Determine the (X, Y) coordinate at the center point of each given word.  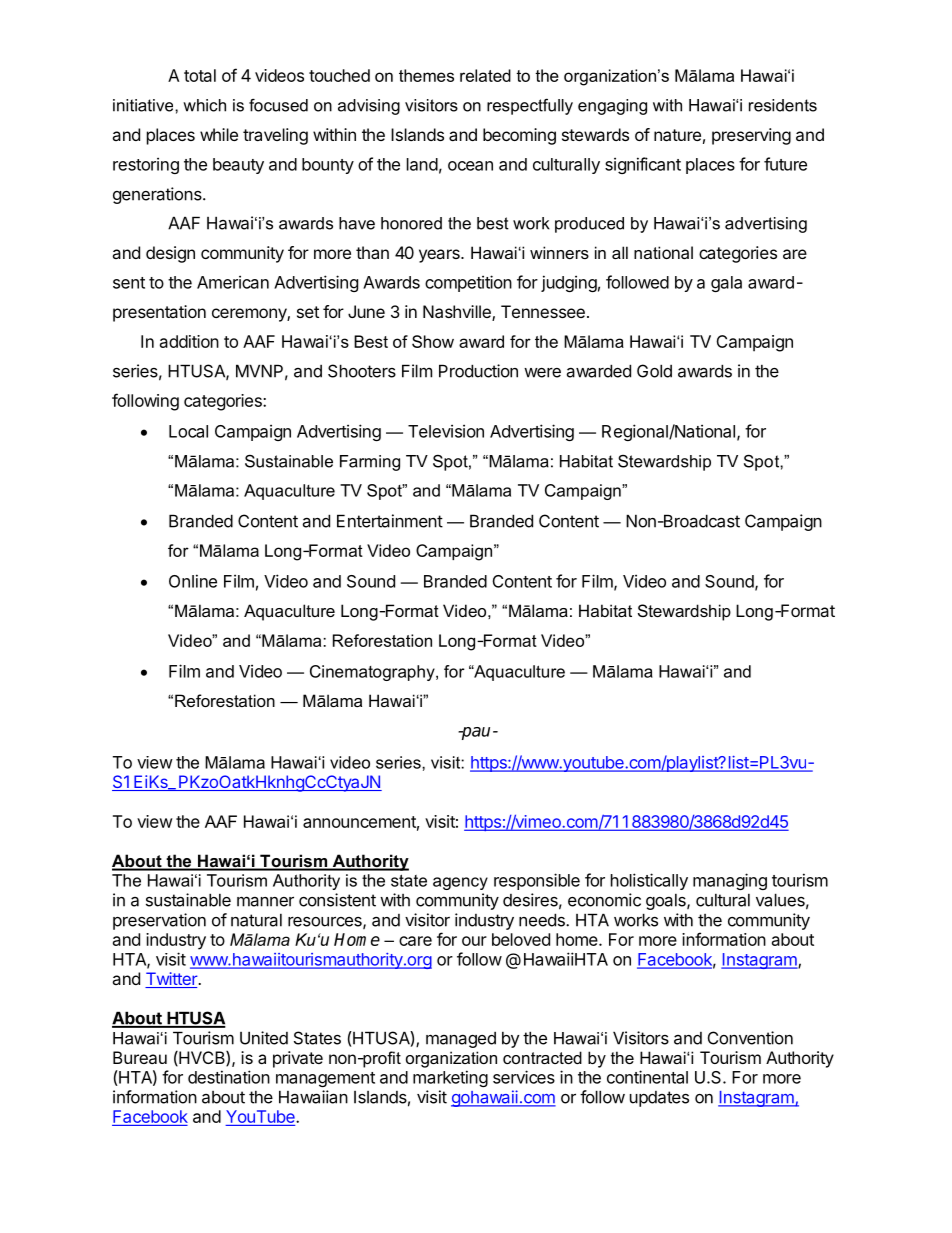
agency (460, 883)
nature (677, 135)
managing (730, 881)
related (485, 75)
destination (229, 1077)
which (204, 105)
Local (188, 431)
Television (446, 431)
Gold (654, 371)
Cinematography (373, 673)
